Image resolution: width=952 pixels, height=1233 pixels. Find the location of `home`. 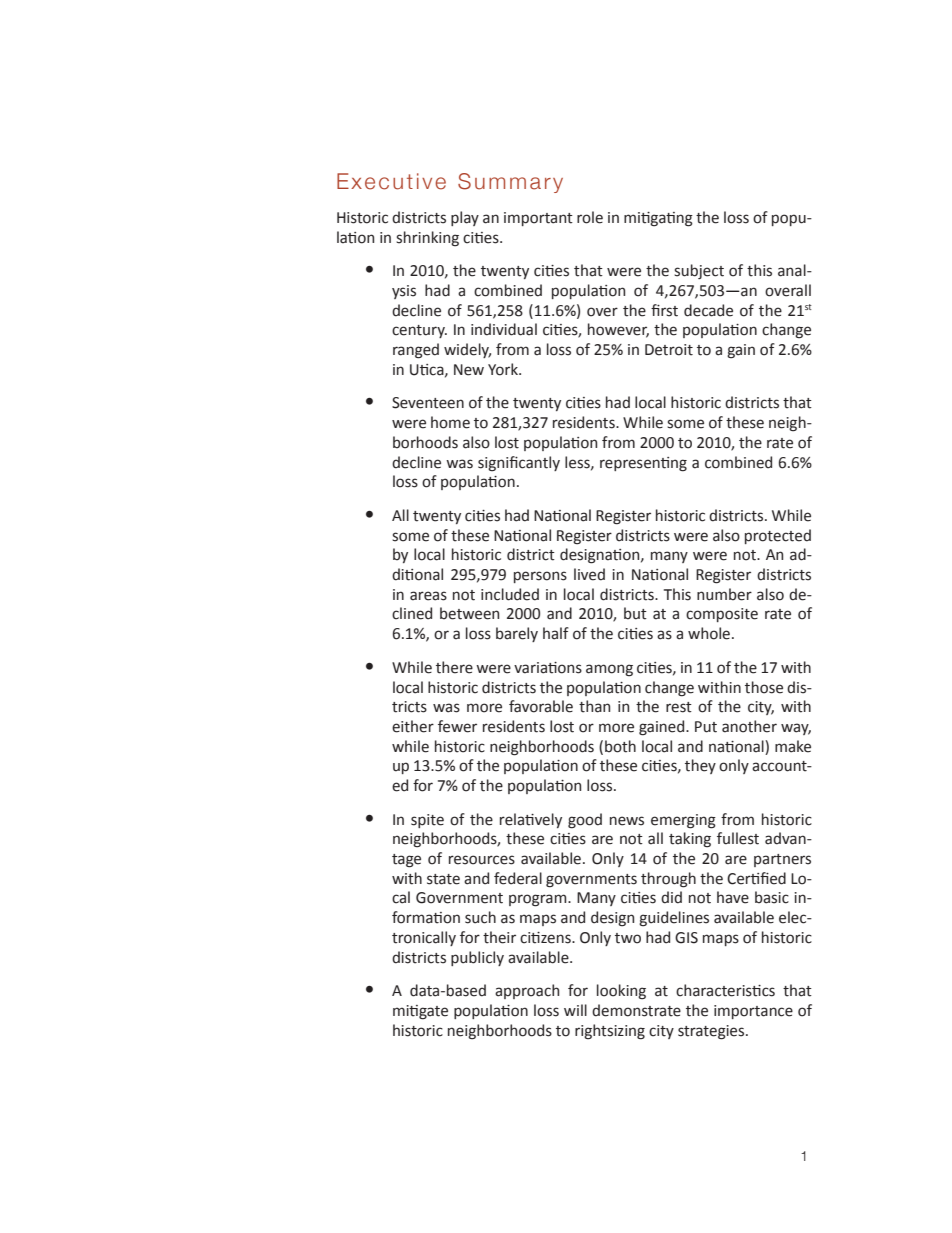

home is located at coordinates (450, 422).
